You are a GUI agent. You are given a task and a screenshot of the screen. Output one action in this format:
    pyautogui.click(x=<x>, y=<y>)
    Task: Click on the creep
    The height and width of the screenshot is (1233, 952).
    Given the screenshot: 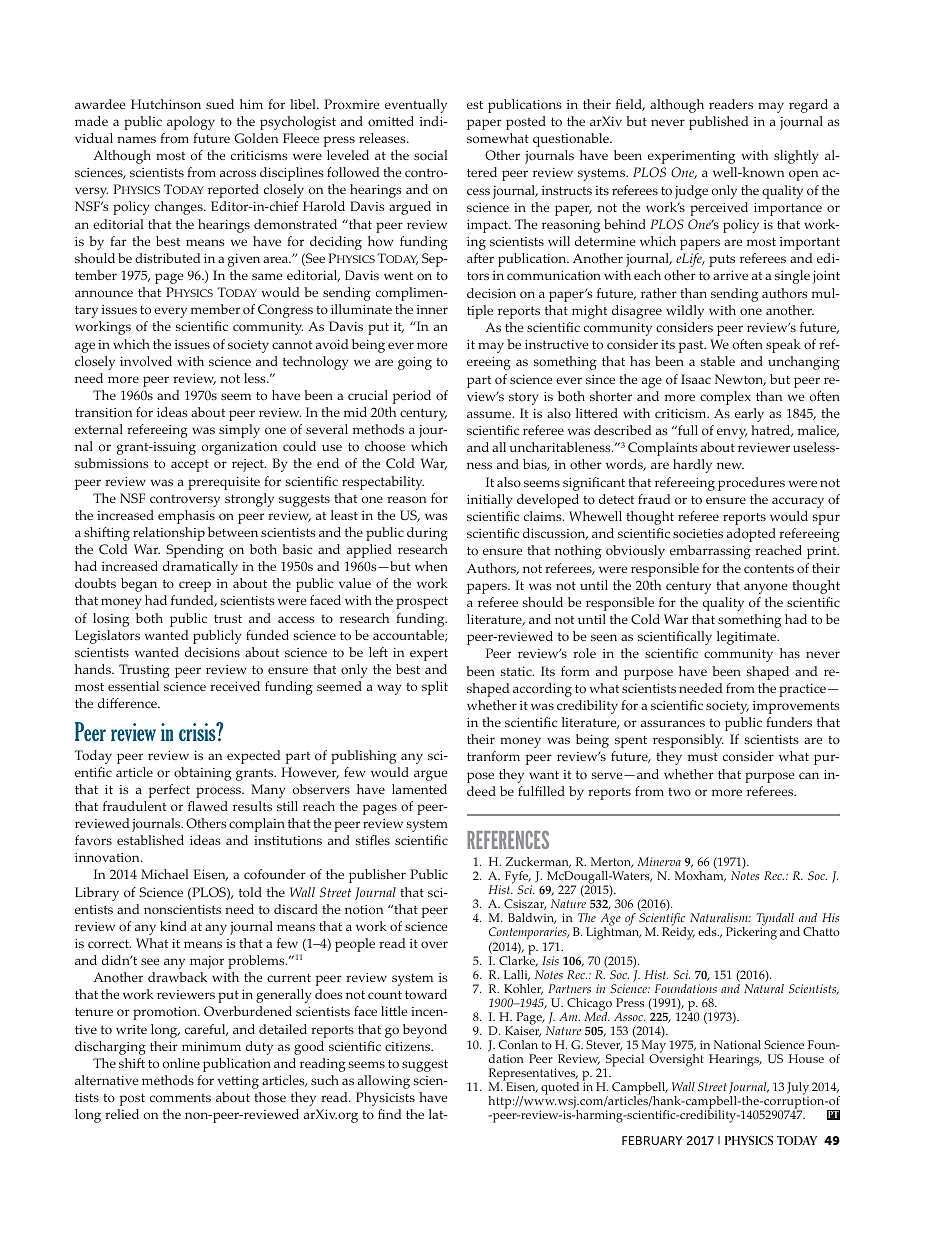 What is the action you would take?
    pyautogui.click(x=195, y=586)
